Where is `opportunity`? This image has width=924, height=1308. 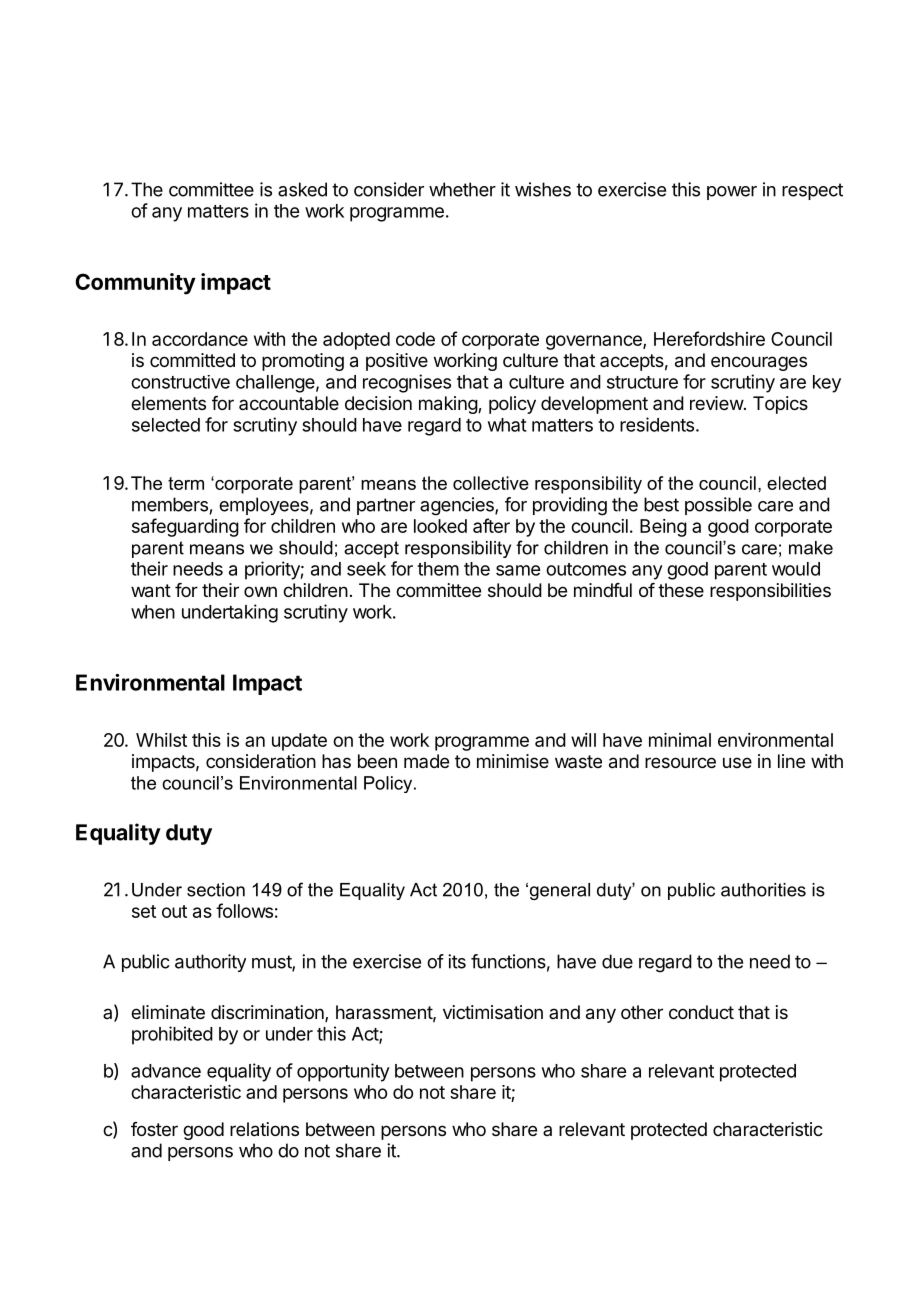
opportunity is located at coordinates (343, 1072).
